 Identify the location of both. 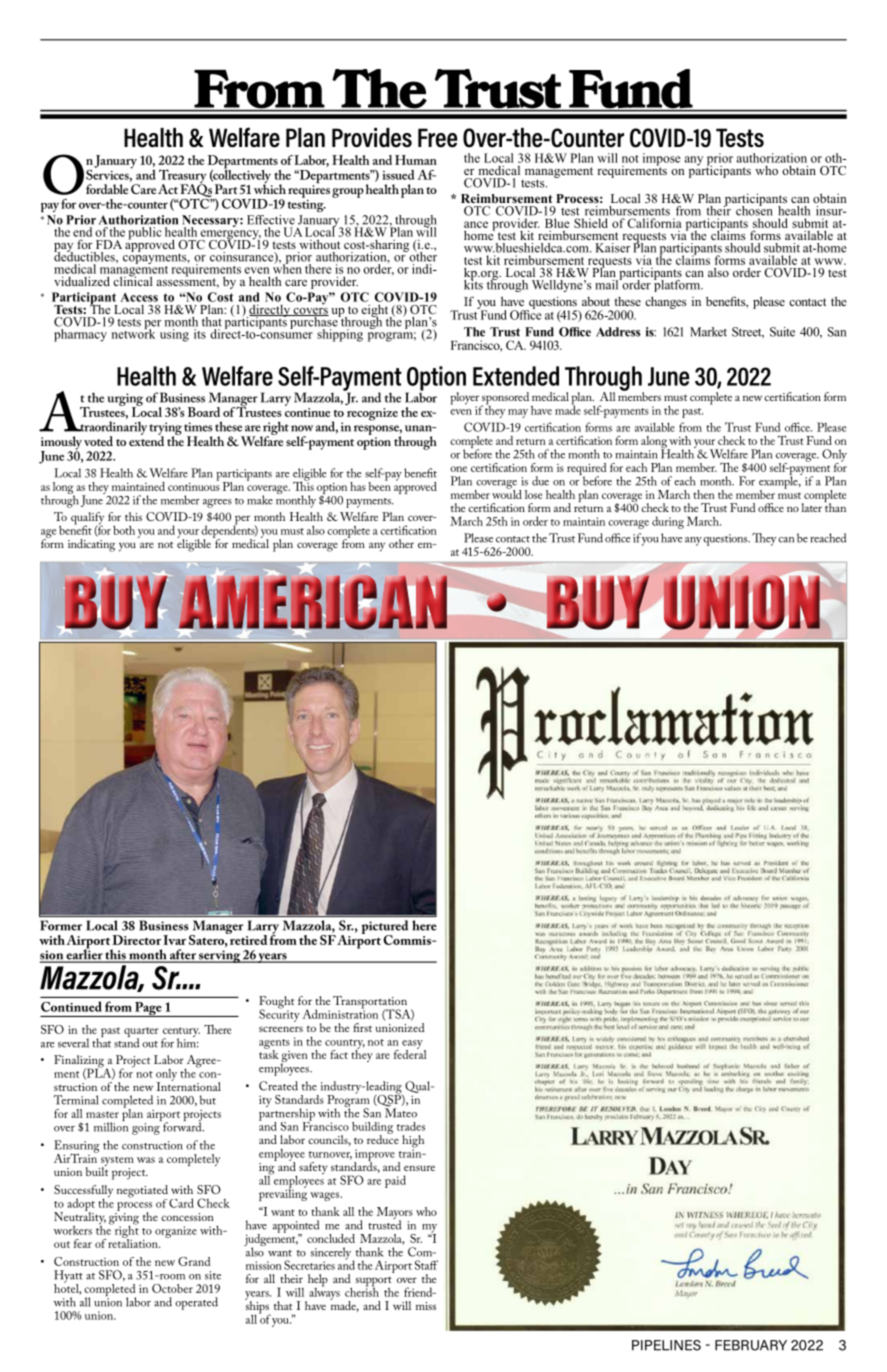
(124, 530).
